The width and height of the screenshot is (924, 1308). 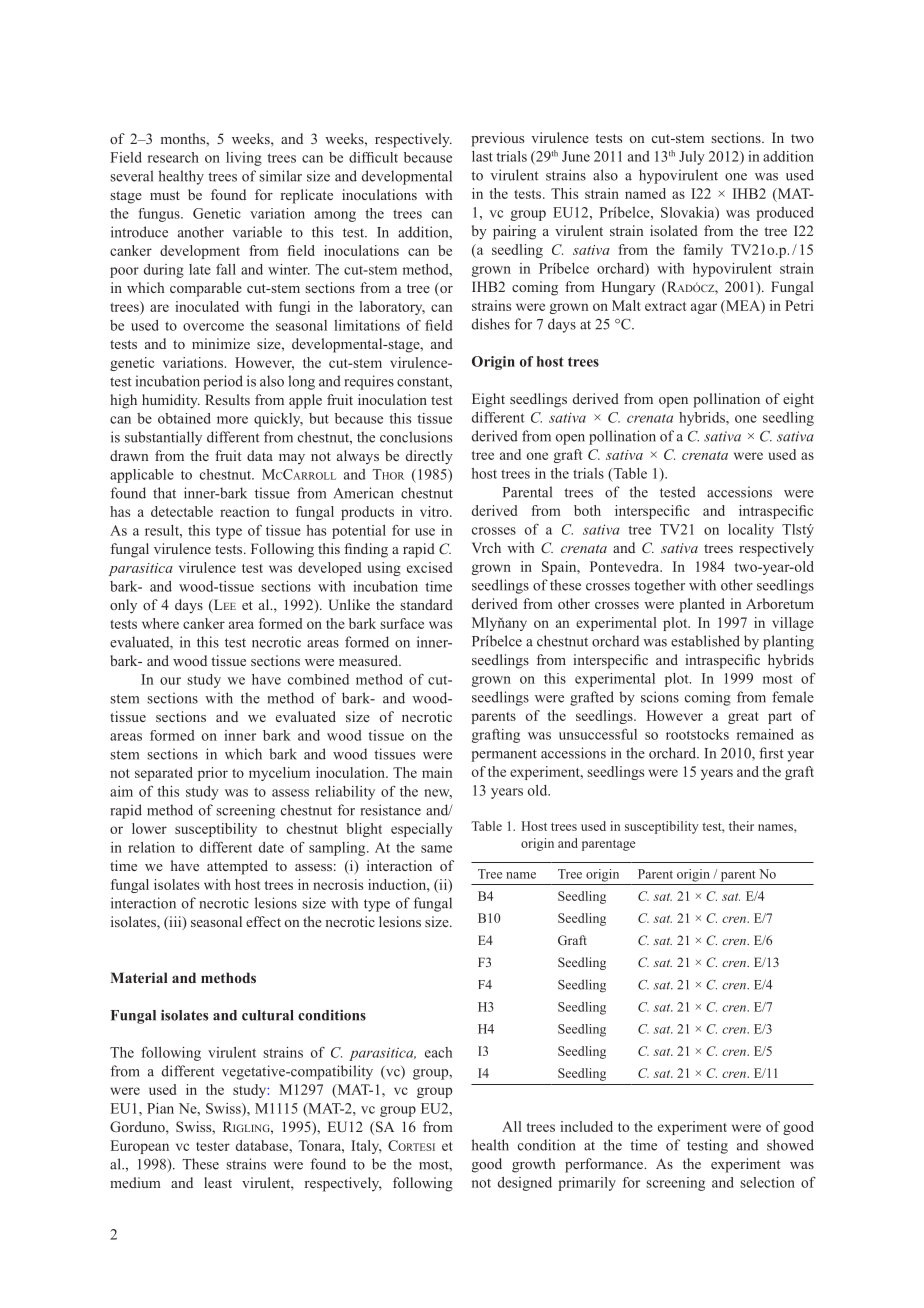 What do you see at coordinates (491, 324) in the screenshot?
I see `dishes` at bounding box center [491, 324].
